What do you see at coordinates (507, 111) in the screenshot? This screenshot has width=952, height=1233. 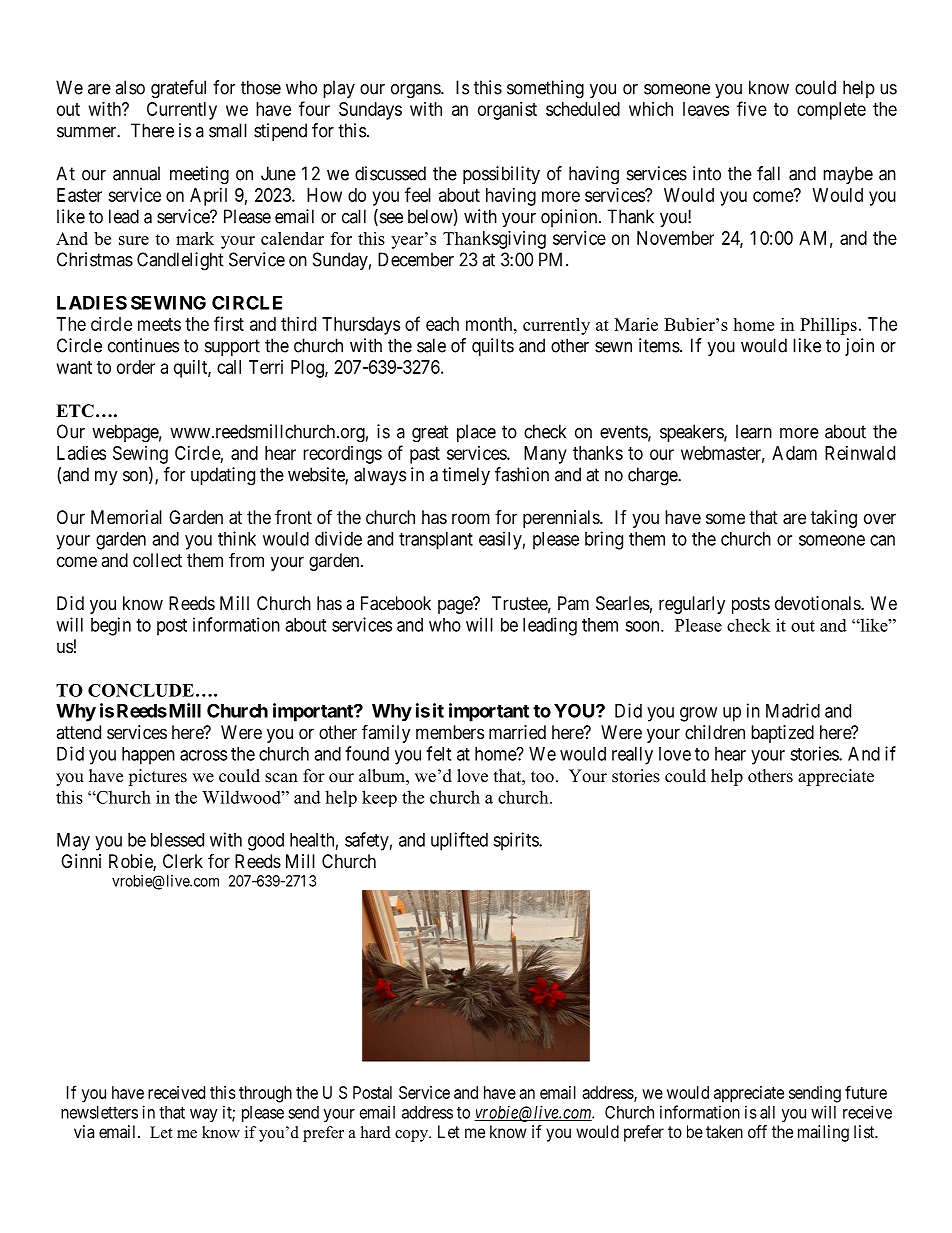 I see `organist` at bounding box center [507, 111].
